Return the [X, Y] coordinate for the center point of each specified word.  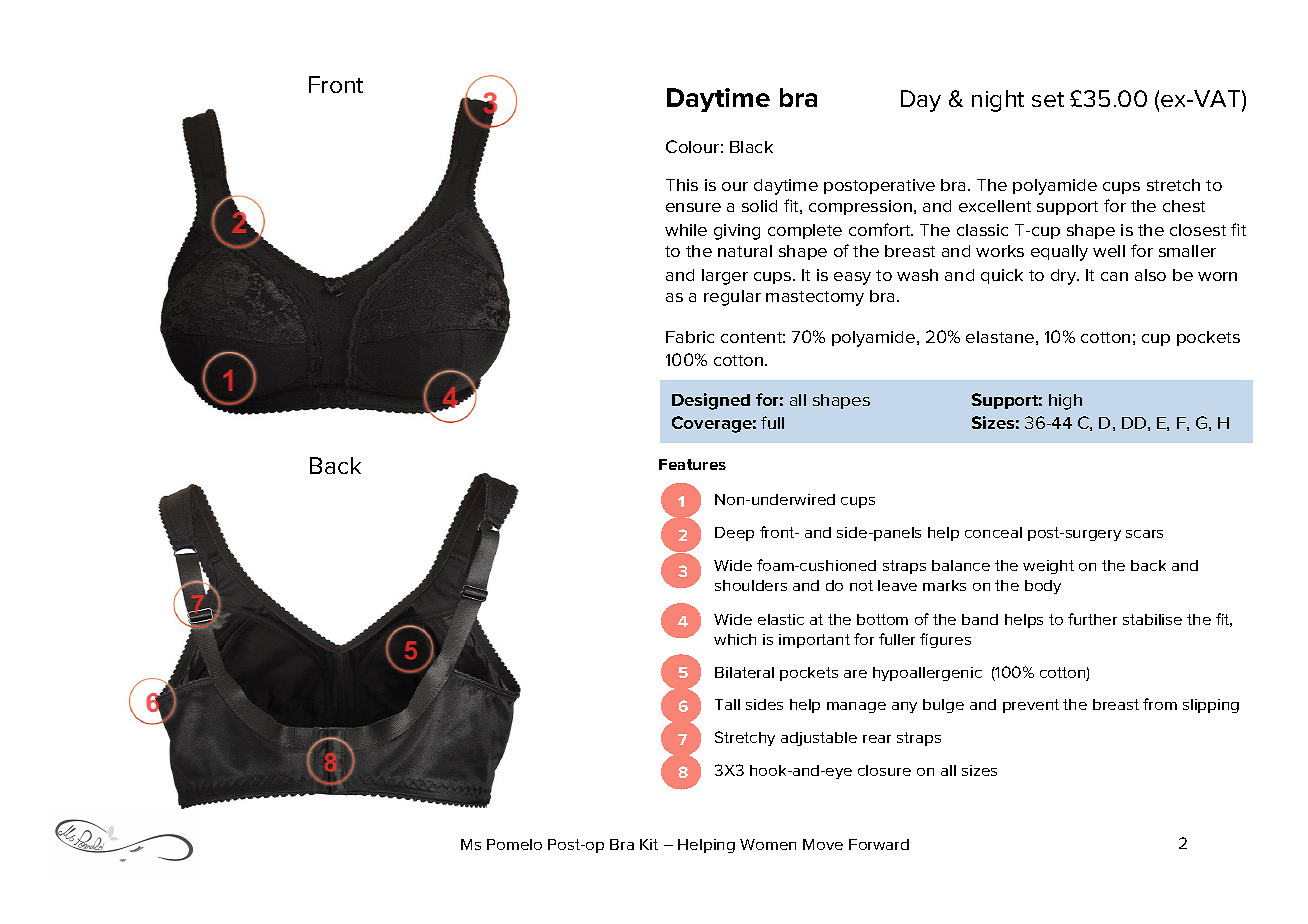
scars [1144, 534]
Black [751, 147]
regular [732, 298]
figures [945, 640]
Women [768, 844]
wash [917, 275]
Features [692, 464]
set [1048, 99]
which [735, 639]
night [998, 101]
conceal [993, 532]
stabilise [1152, 619]
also [1150, 275]
